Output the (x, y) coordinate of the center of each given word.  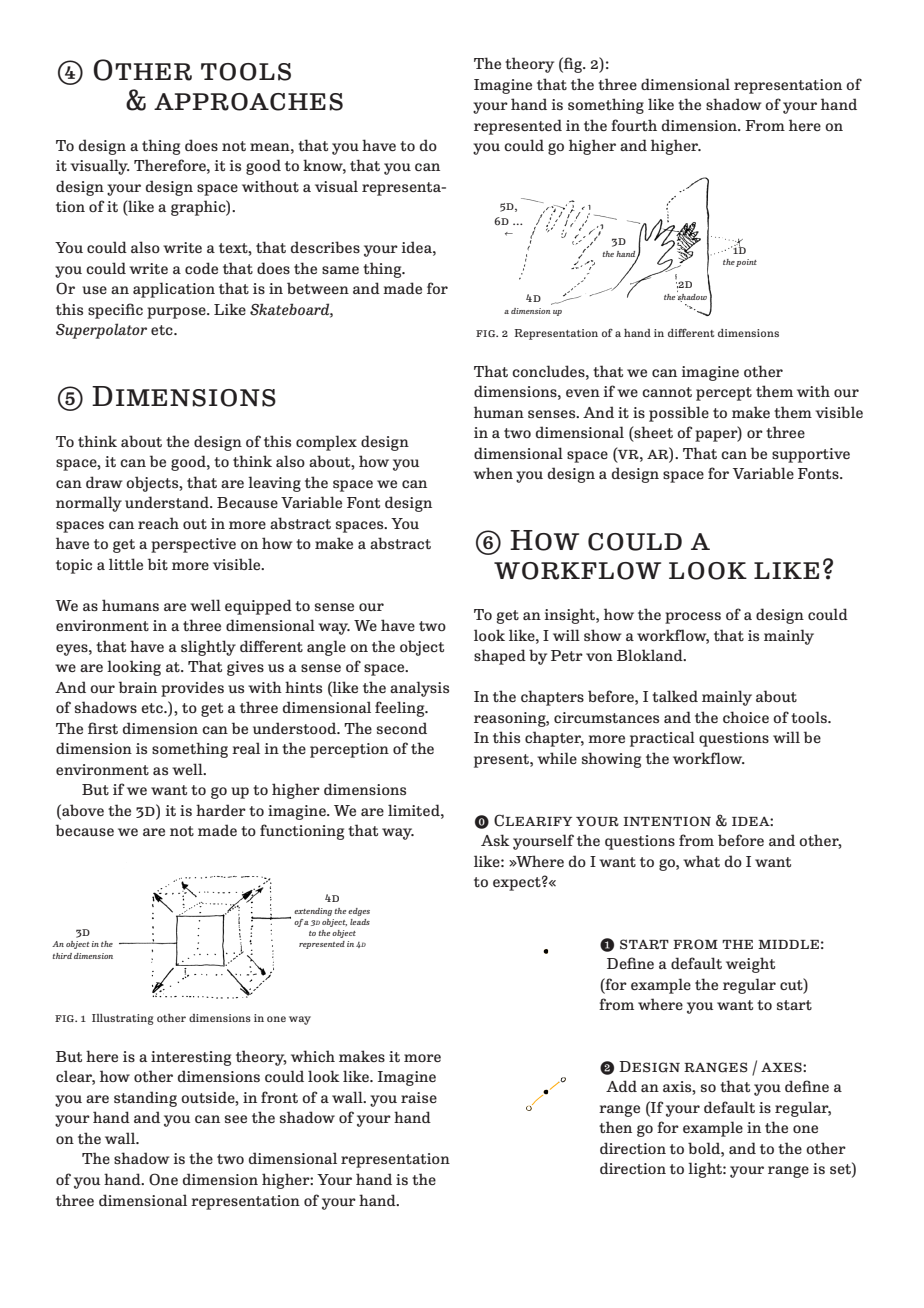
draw (104, 482)
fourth (634, 125)
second (402, 728)
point (746, 263)
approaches (248, 102)
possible (679, 414)
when (493, 473)
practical (662, 739)
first (103, 728)
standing (145, 1099)
